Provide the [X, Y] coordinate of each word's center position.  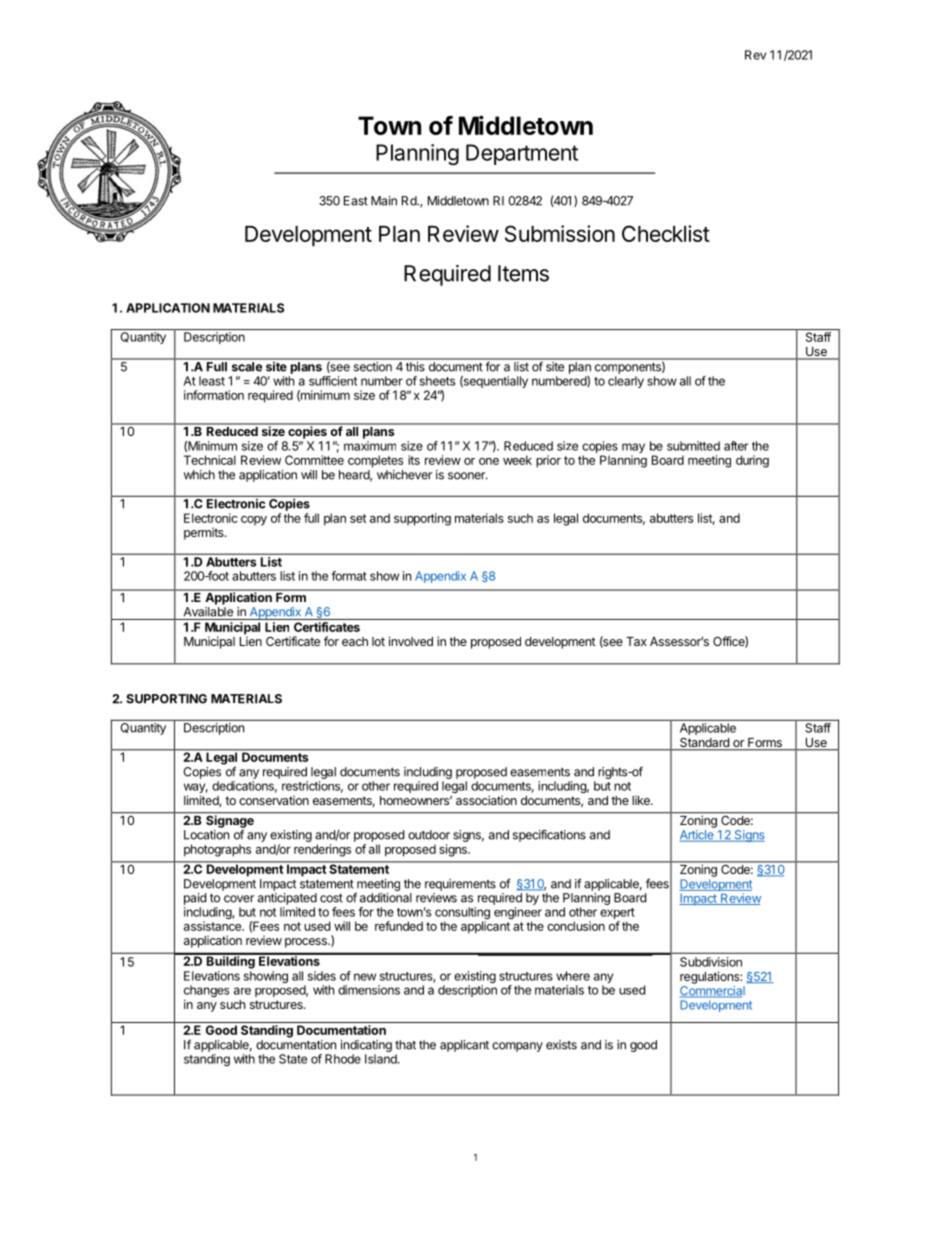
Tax [636, 641]
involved [411, 641]
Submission [560, 233]
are [242, 991]
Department [522, 154]
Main [384, 201]
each [355, 641]
